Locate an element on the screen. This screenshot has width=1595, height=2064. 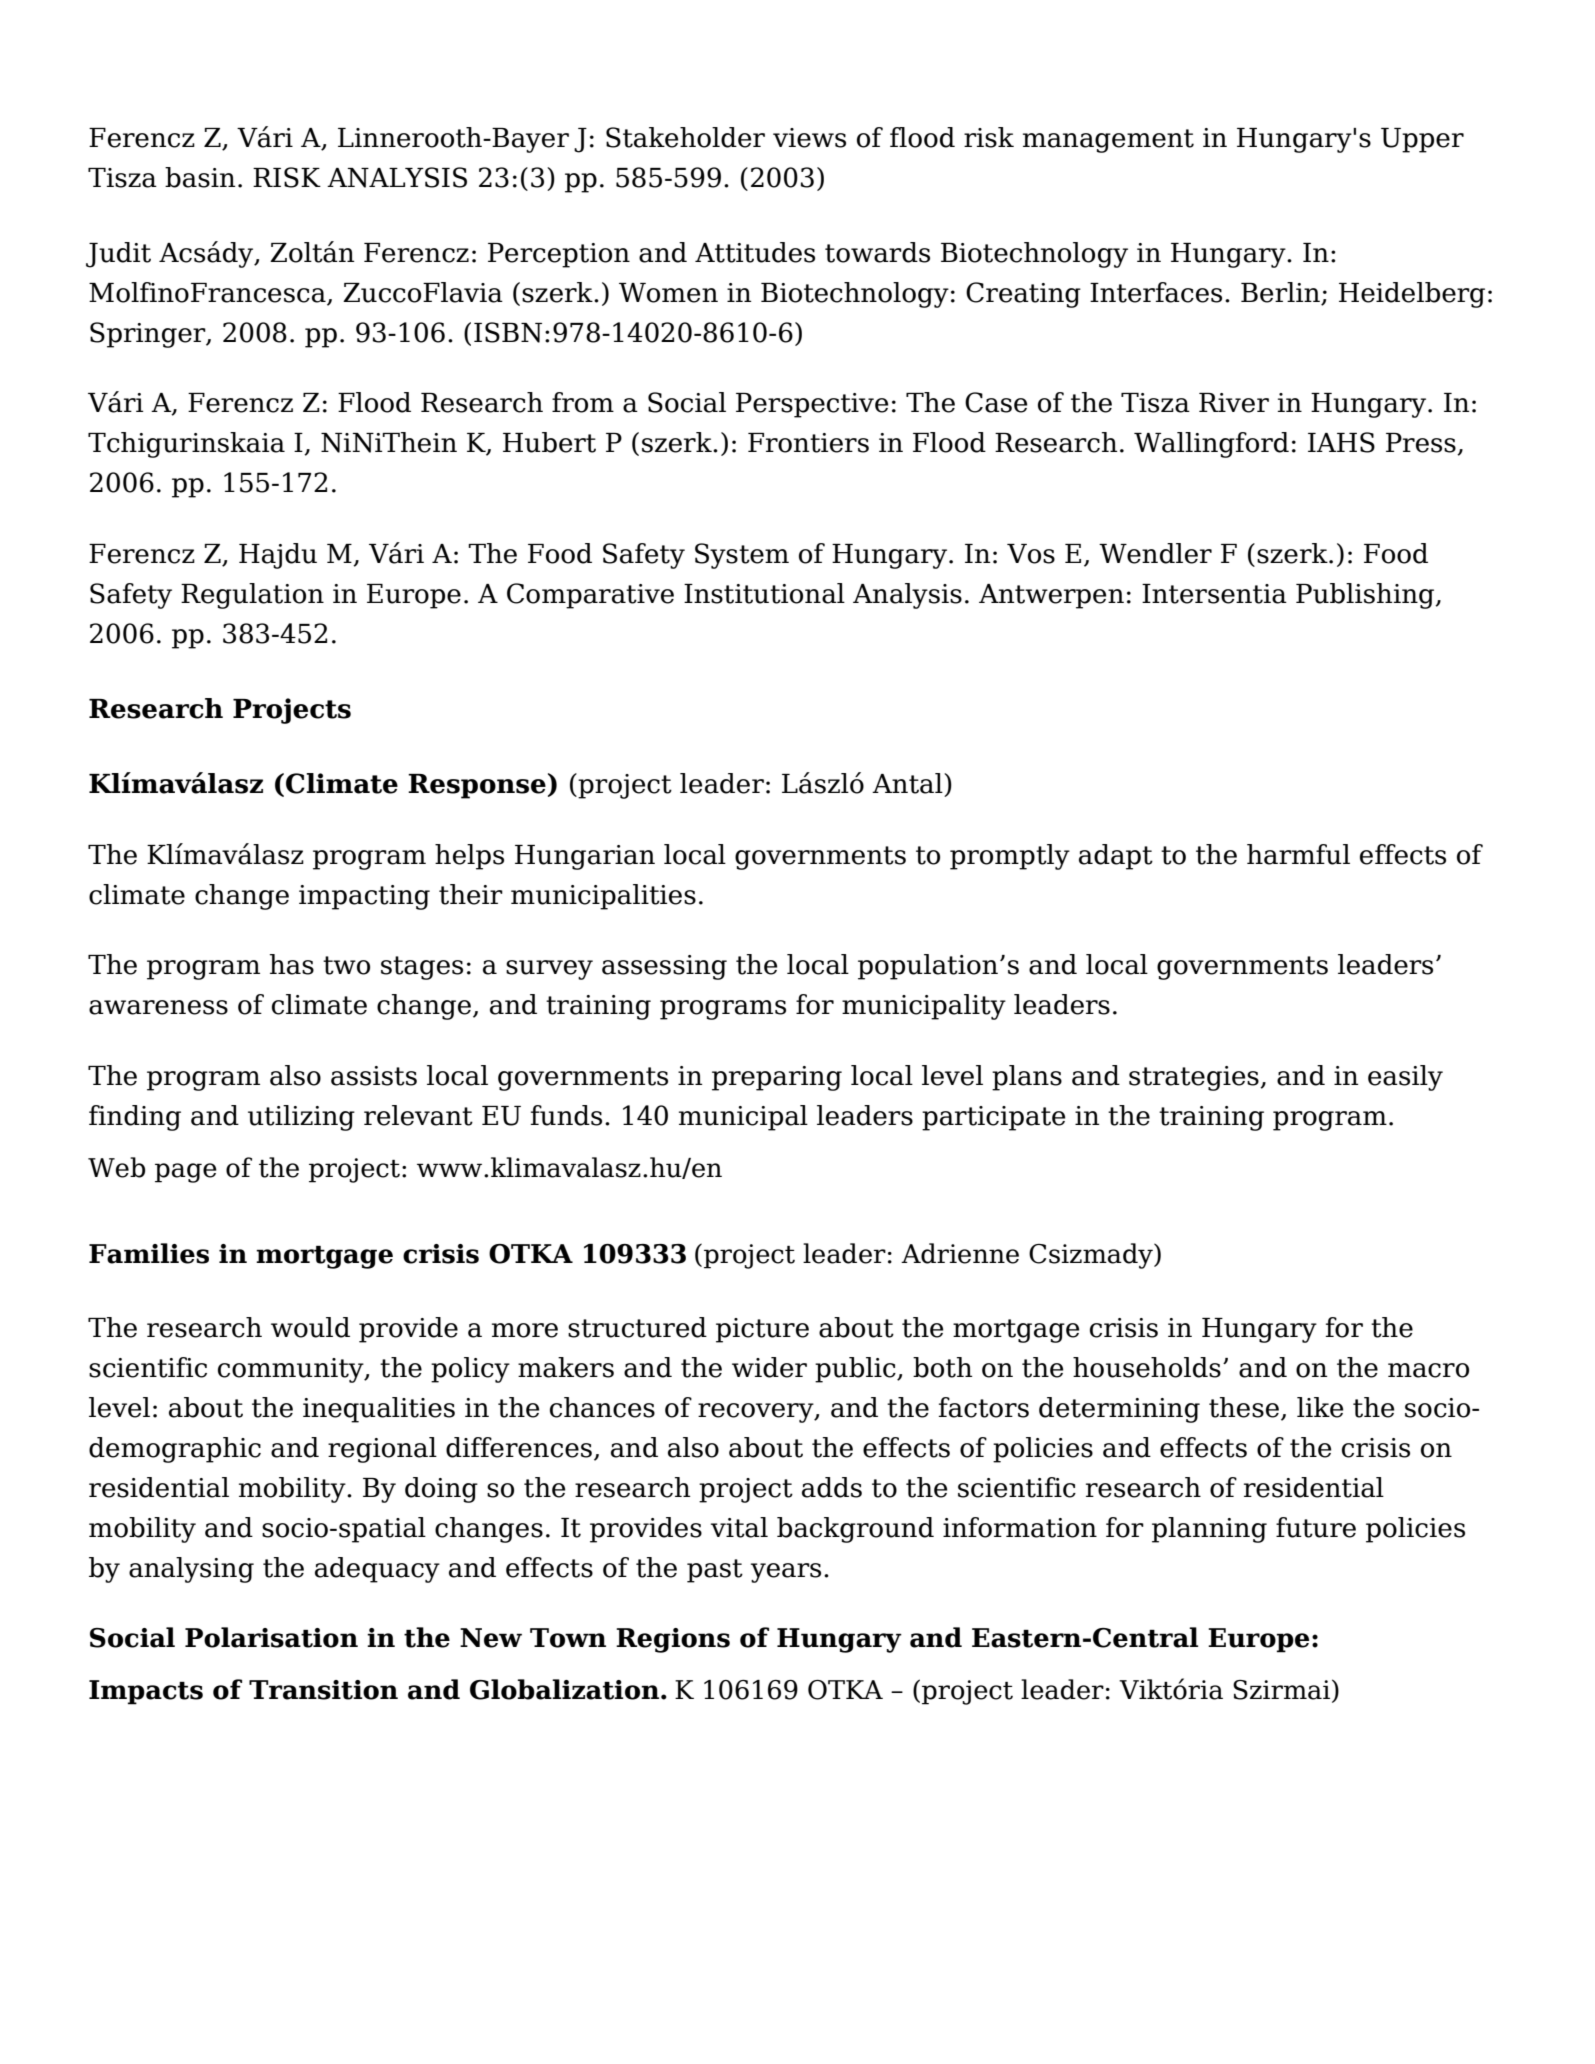
views is located at coordinates (809, 138).
